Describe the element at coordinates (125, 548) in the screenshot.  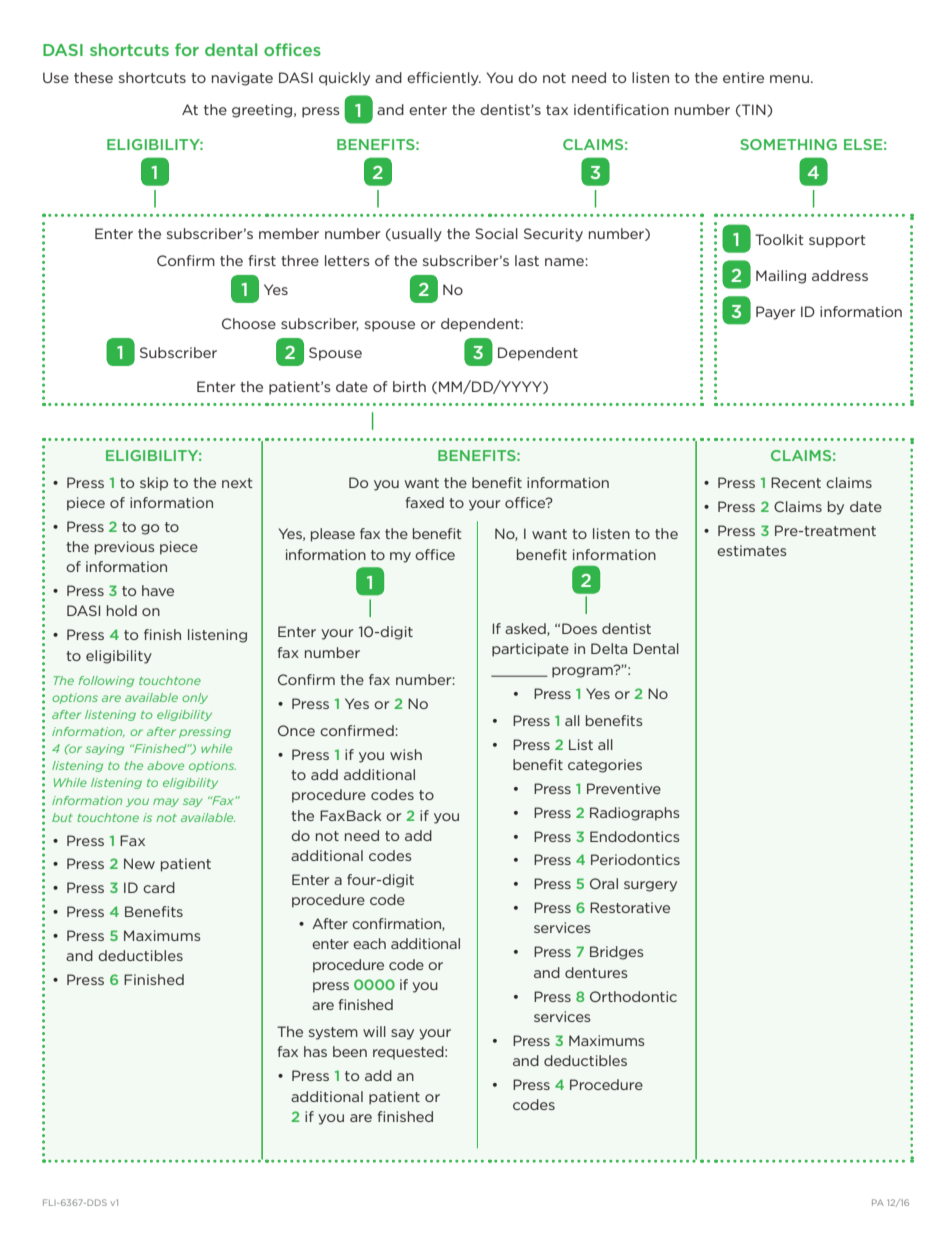
I see `previous` at that location.
